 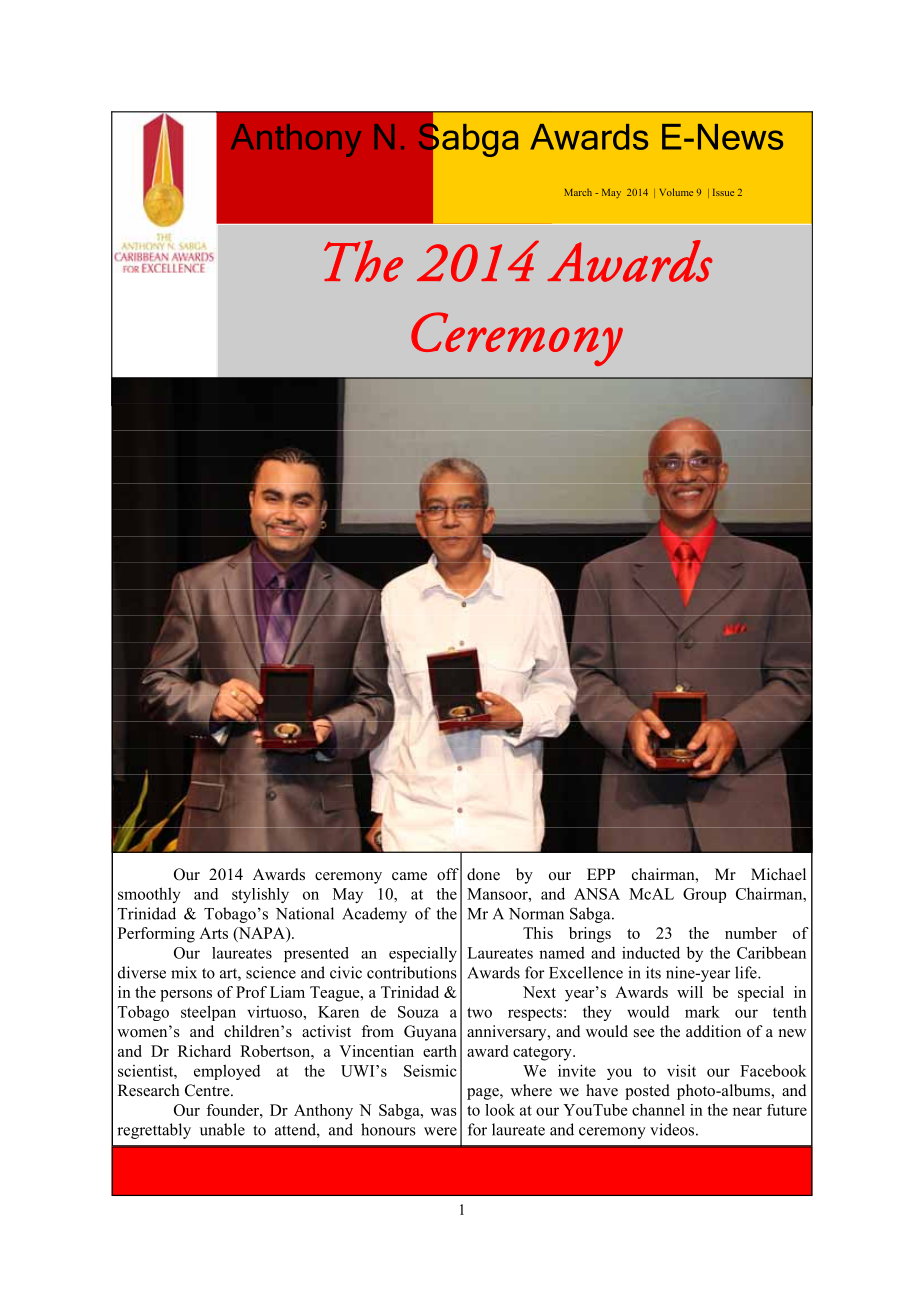 I want to click on Arts, so click(x=213, y=933).
